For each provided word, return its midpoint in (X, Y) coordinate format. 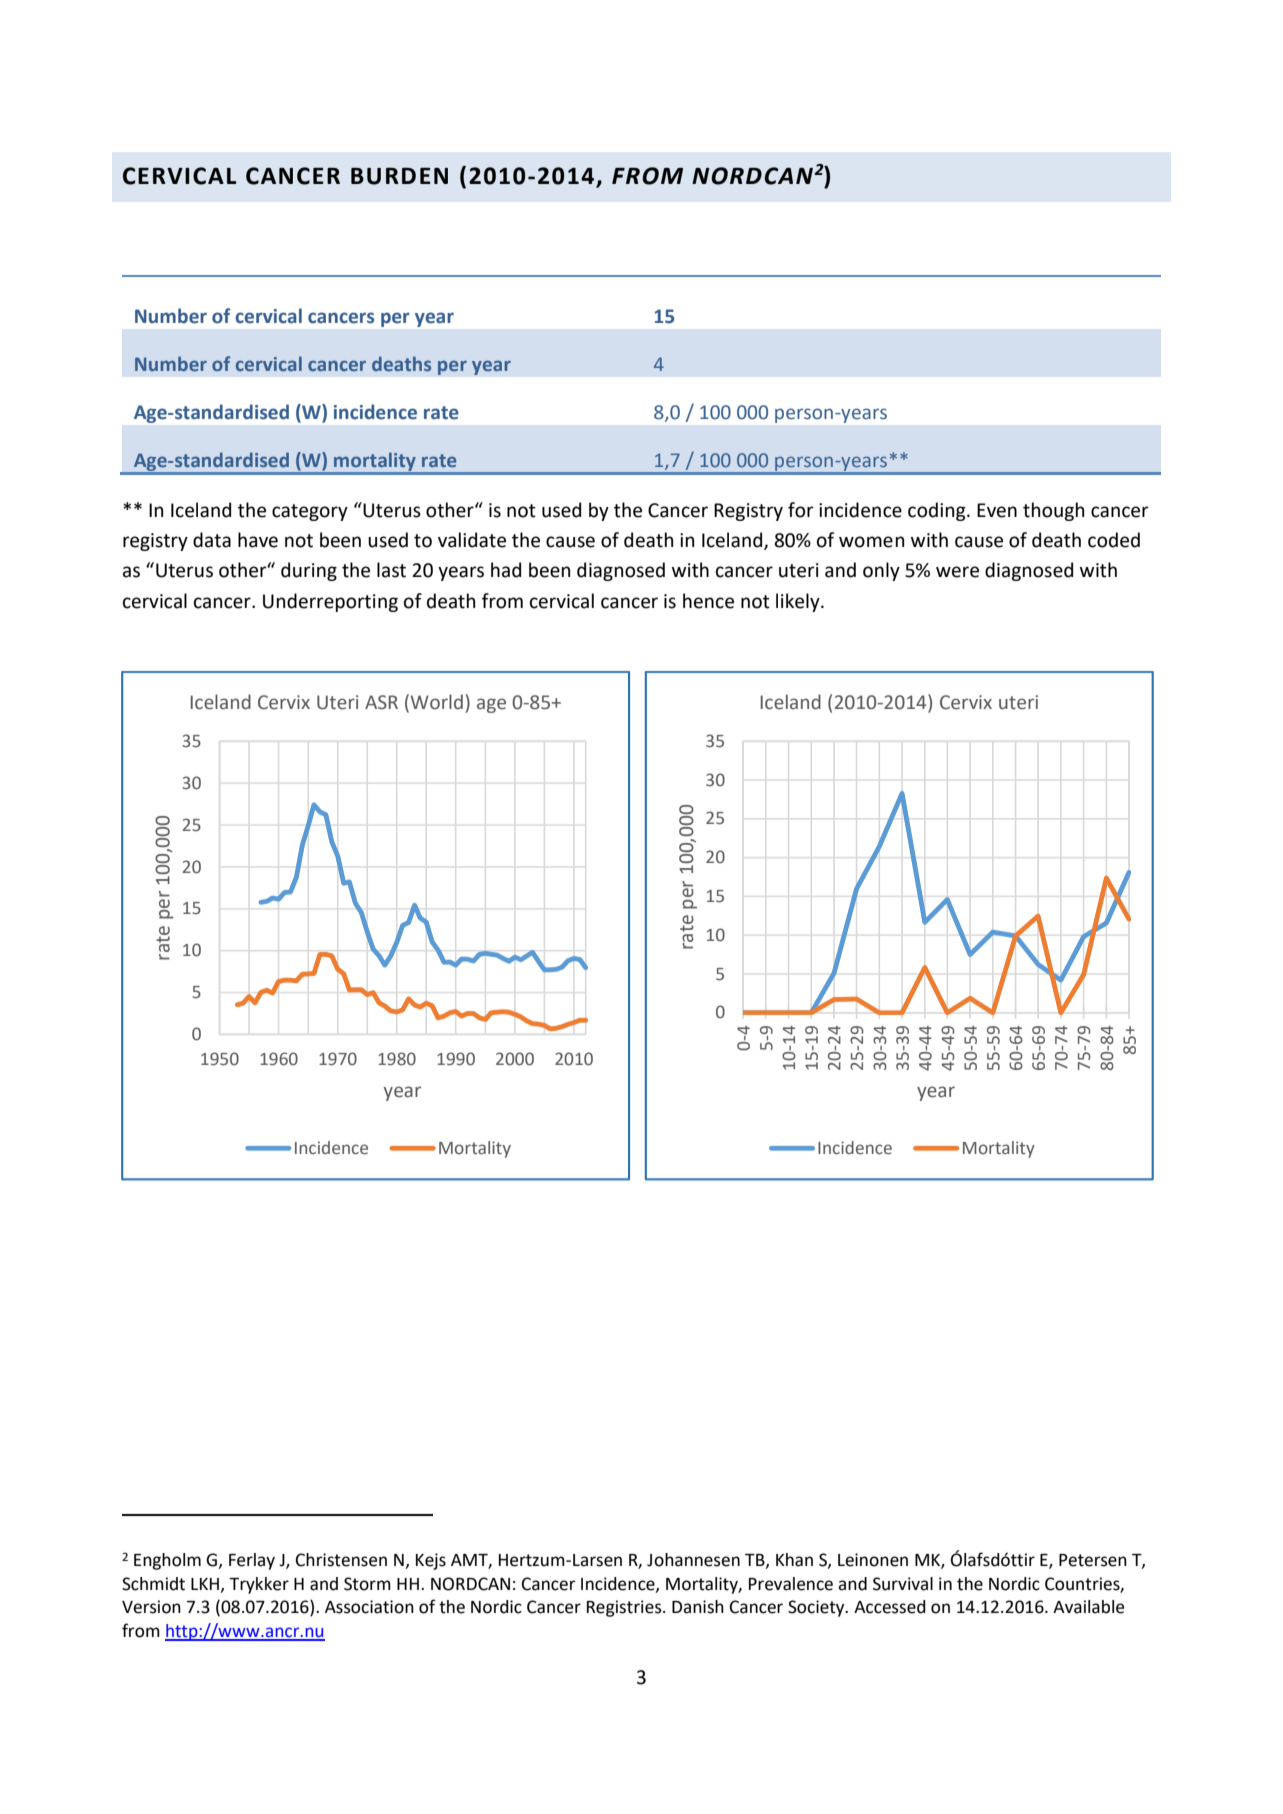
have (258, 540)
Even (997, 510)
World (435, 702)
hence (708, 601)
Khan (794, 1560)
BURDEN (399, 176)
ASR (381, 702)
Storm (367, 1584)
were (957, 572)
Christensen (341, 1560)
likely (799, 602)
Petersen (1093, 1560)
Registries (625, 1608)
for (801, 510)
